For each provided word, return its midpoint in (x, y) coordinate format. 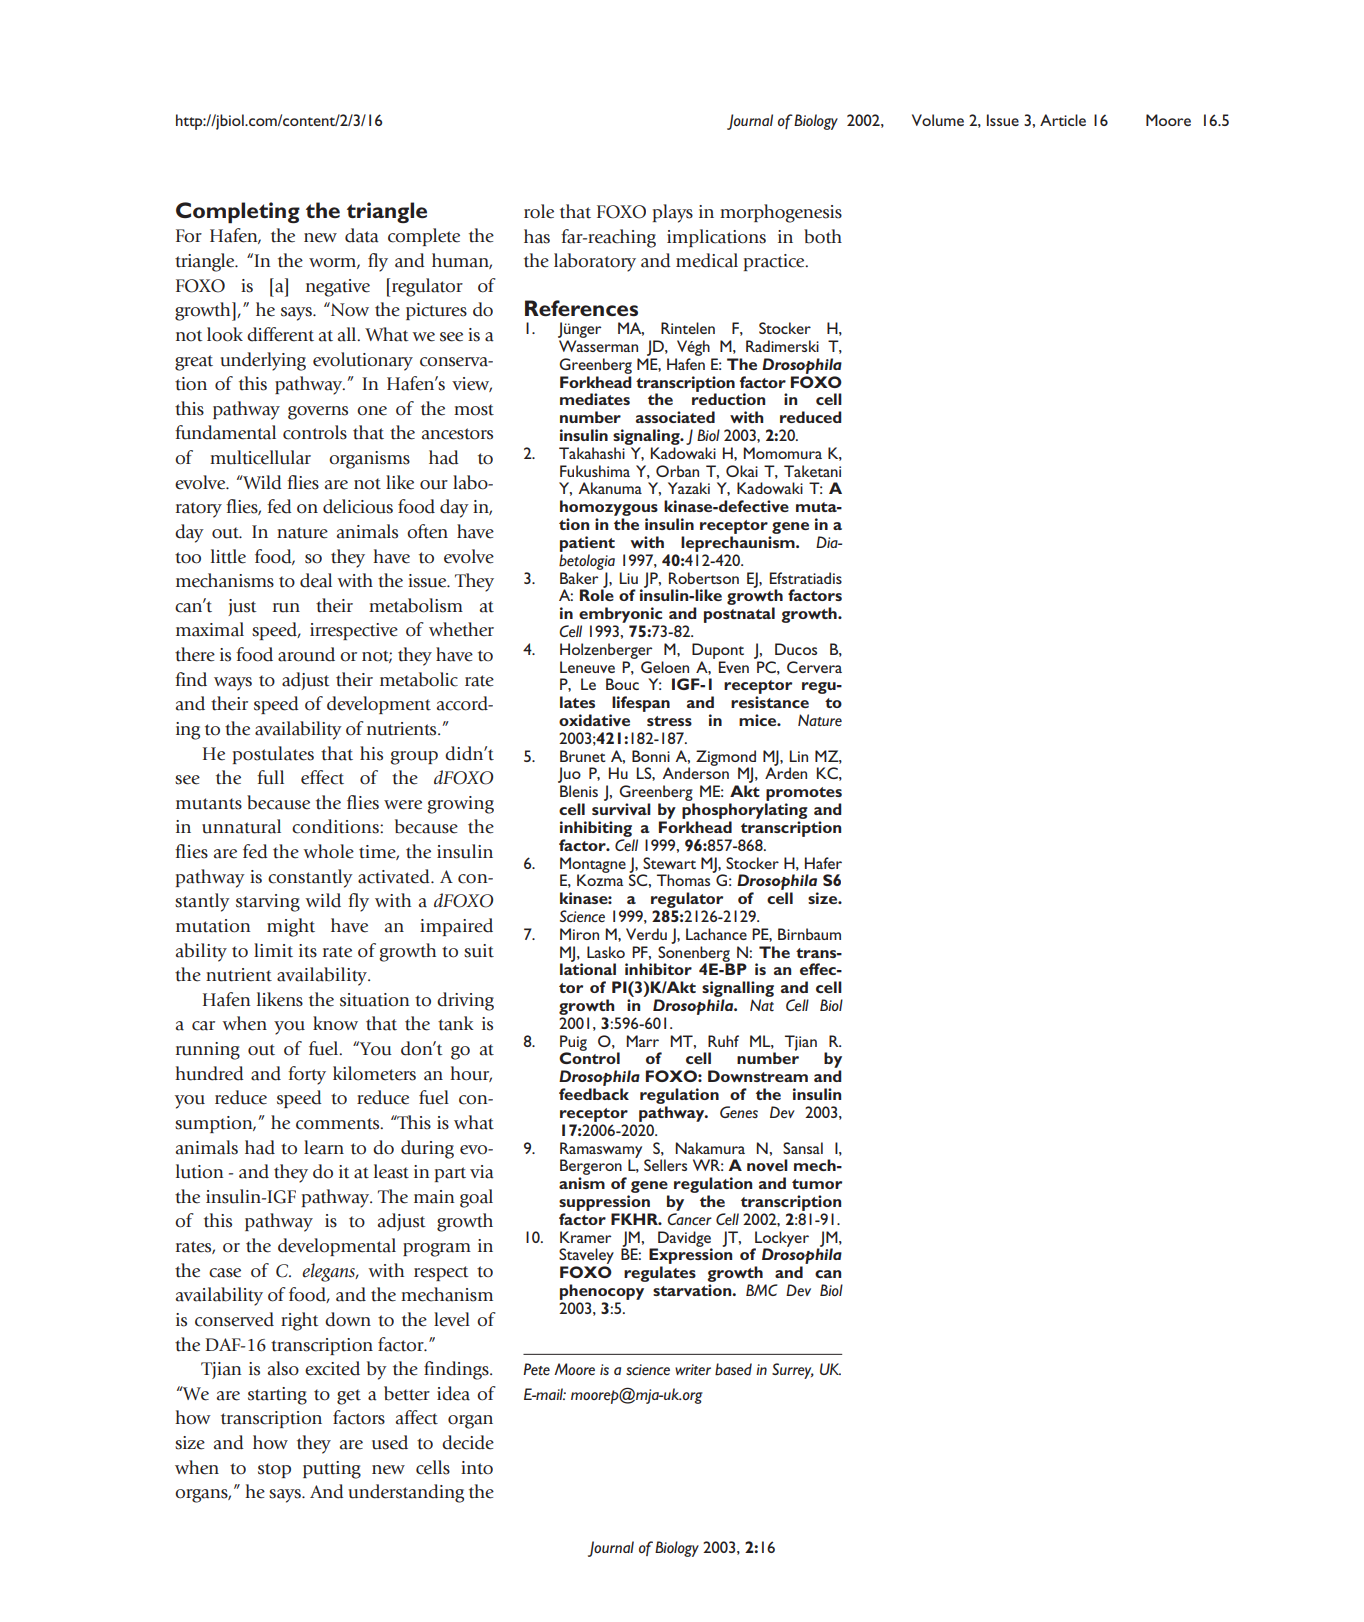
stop (274, 1470)
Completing (238, 213)
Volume (938, 120)
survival (621, 809)
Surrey (793, 1371)
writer (693, 1369)
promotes (803, 795)
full (270, 777)
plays (673, 213)
